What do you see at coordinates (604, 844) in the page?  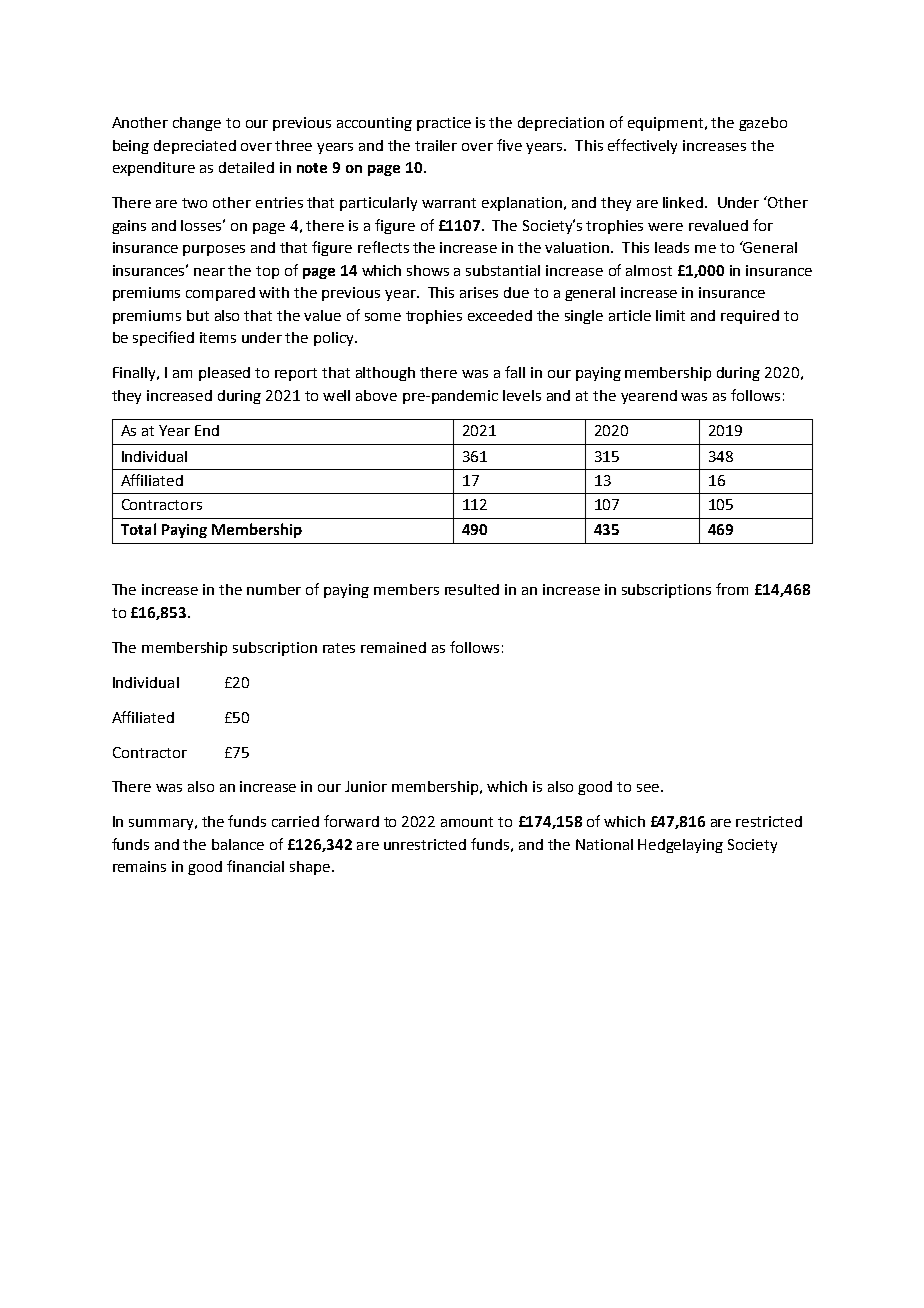 I see `National` at bounding box center [604, 844].
